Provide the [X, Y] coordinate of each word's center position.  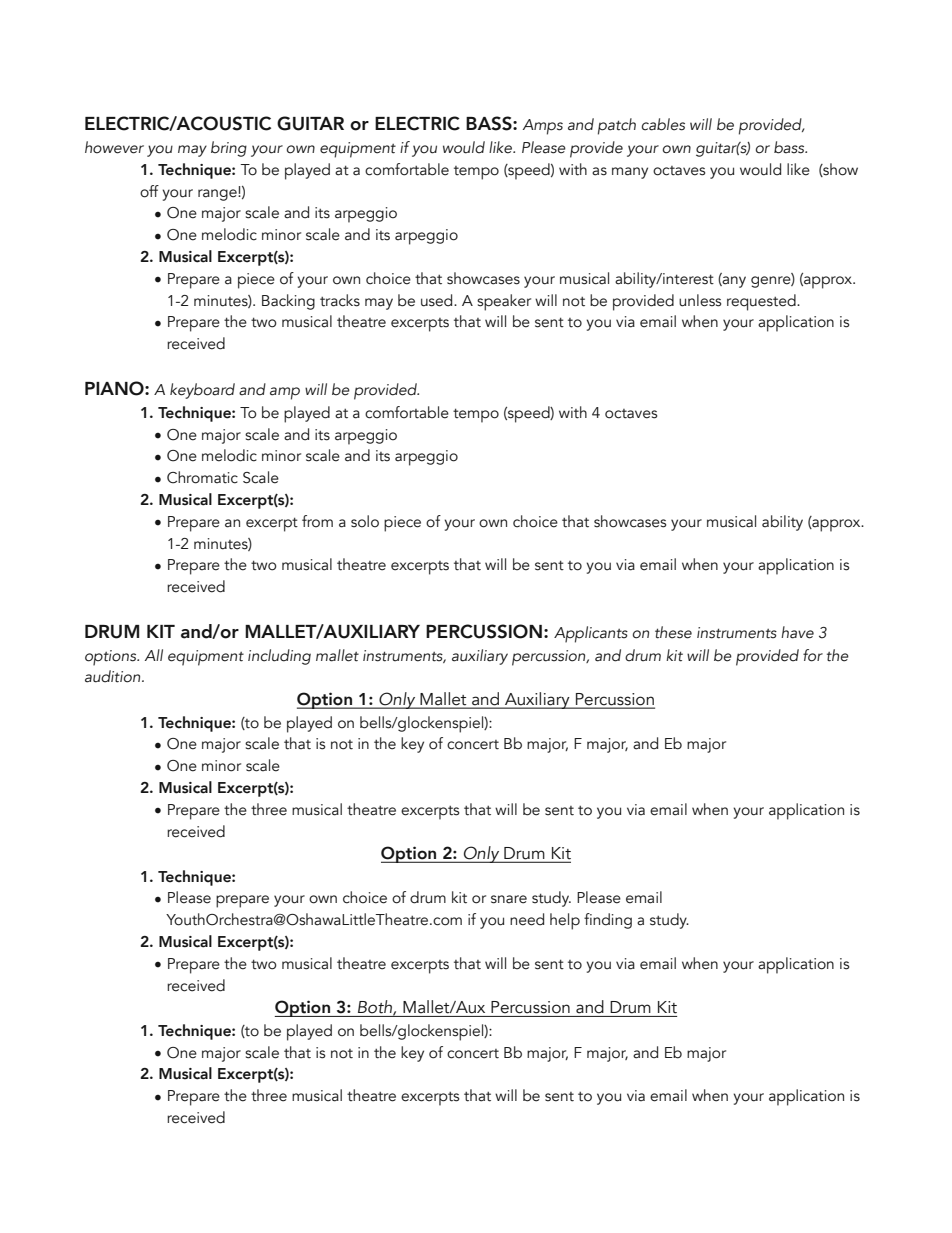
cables [663, 124]
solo [365, 521]
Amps [543, 127]
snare [509, 899]
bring [229, 149]
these [673, 632]
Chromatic [202, 477]
